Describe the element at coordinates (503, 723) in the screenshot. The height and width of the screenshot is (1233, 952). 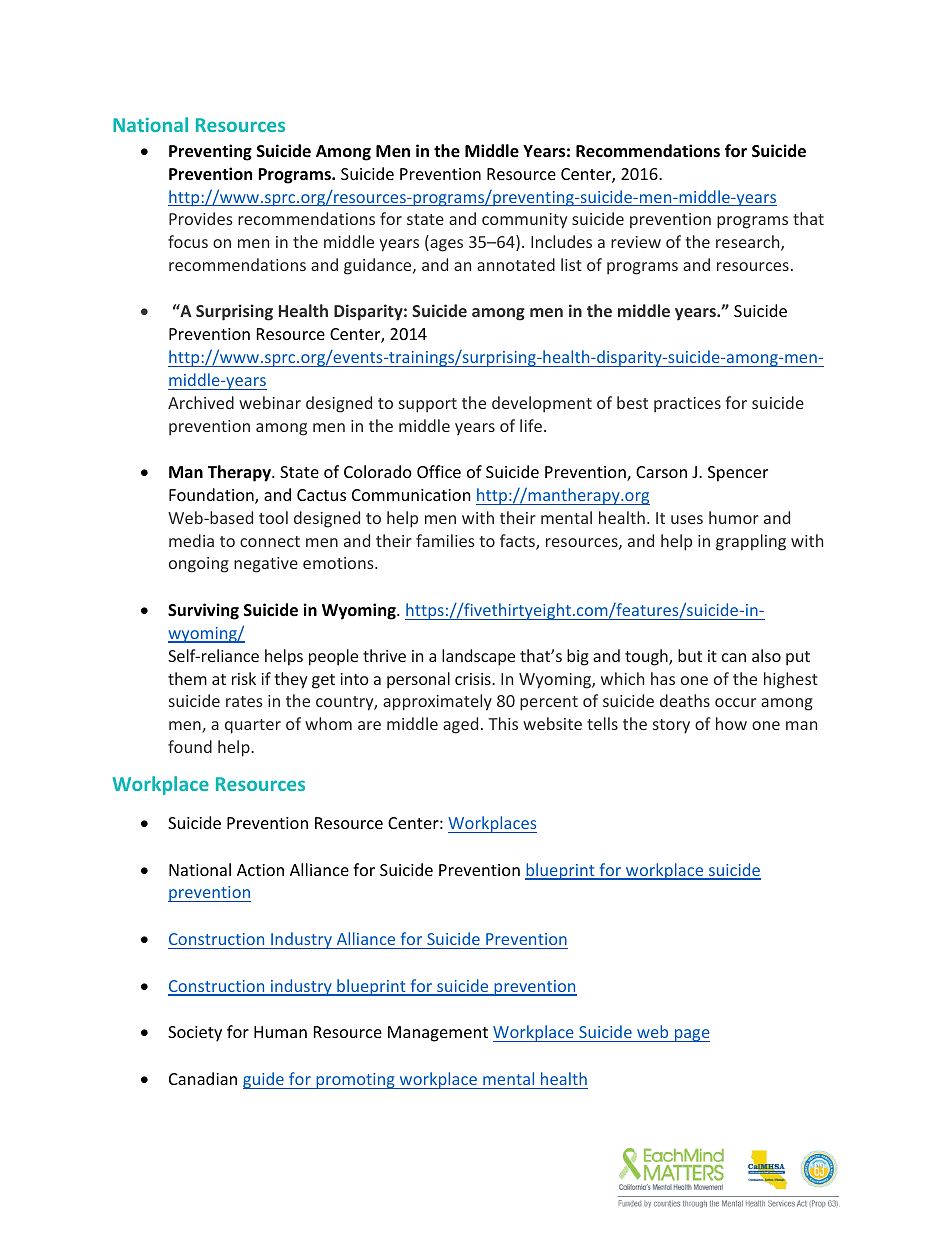
I see `This` at that location.
